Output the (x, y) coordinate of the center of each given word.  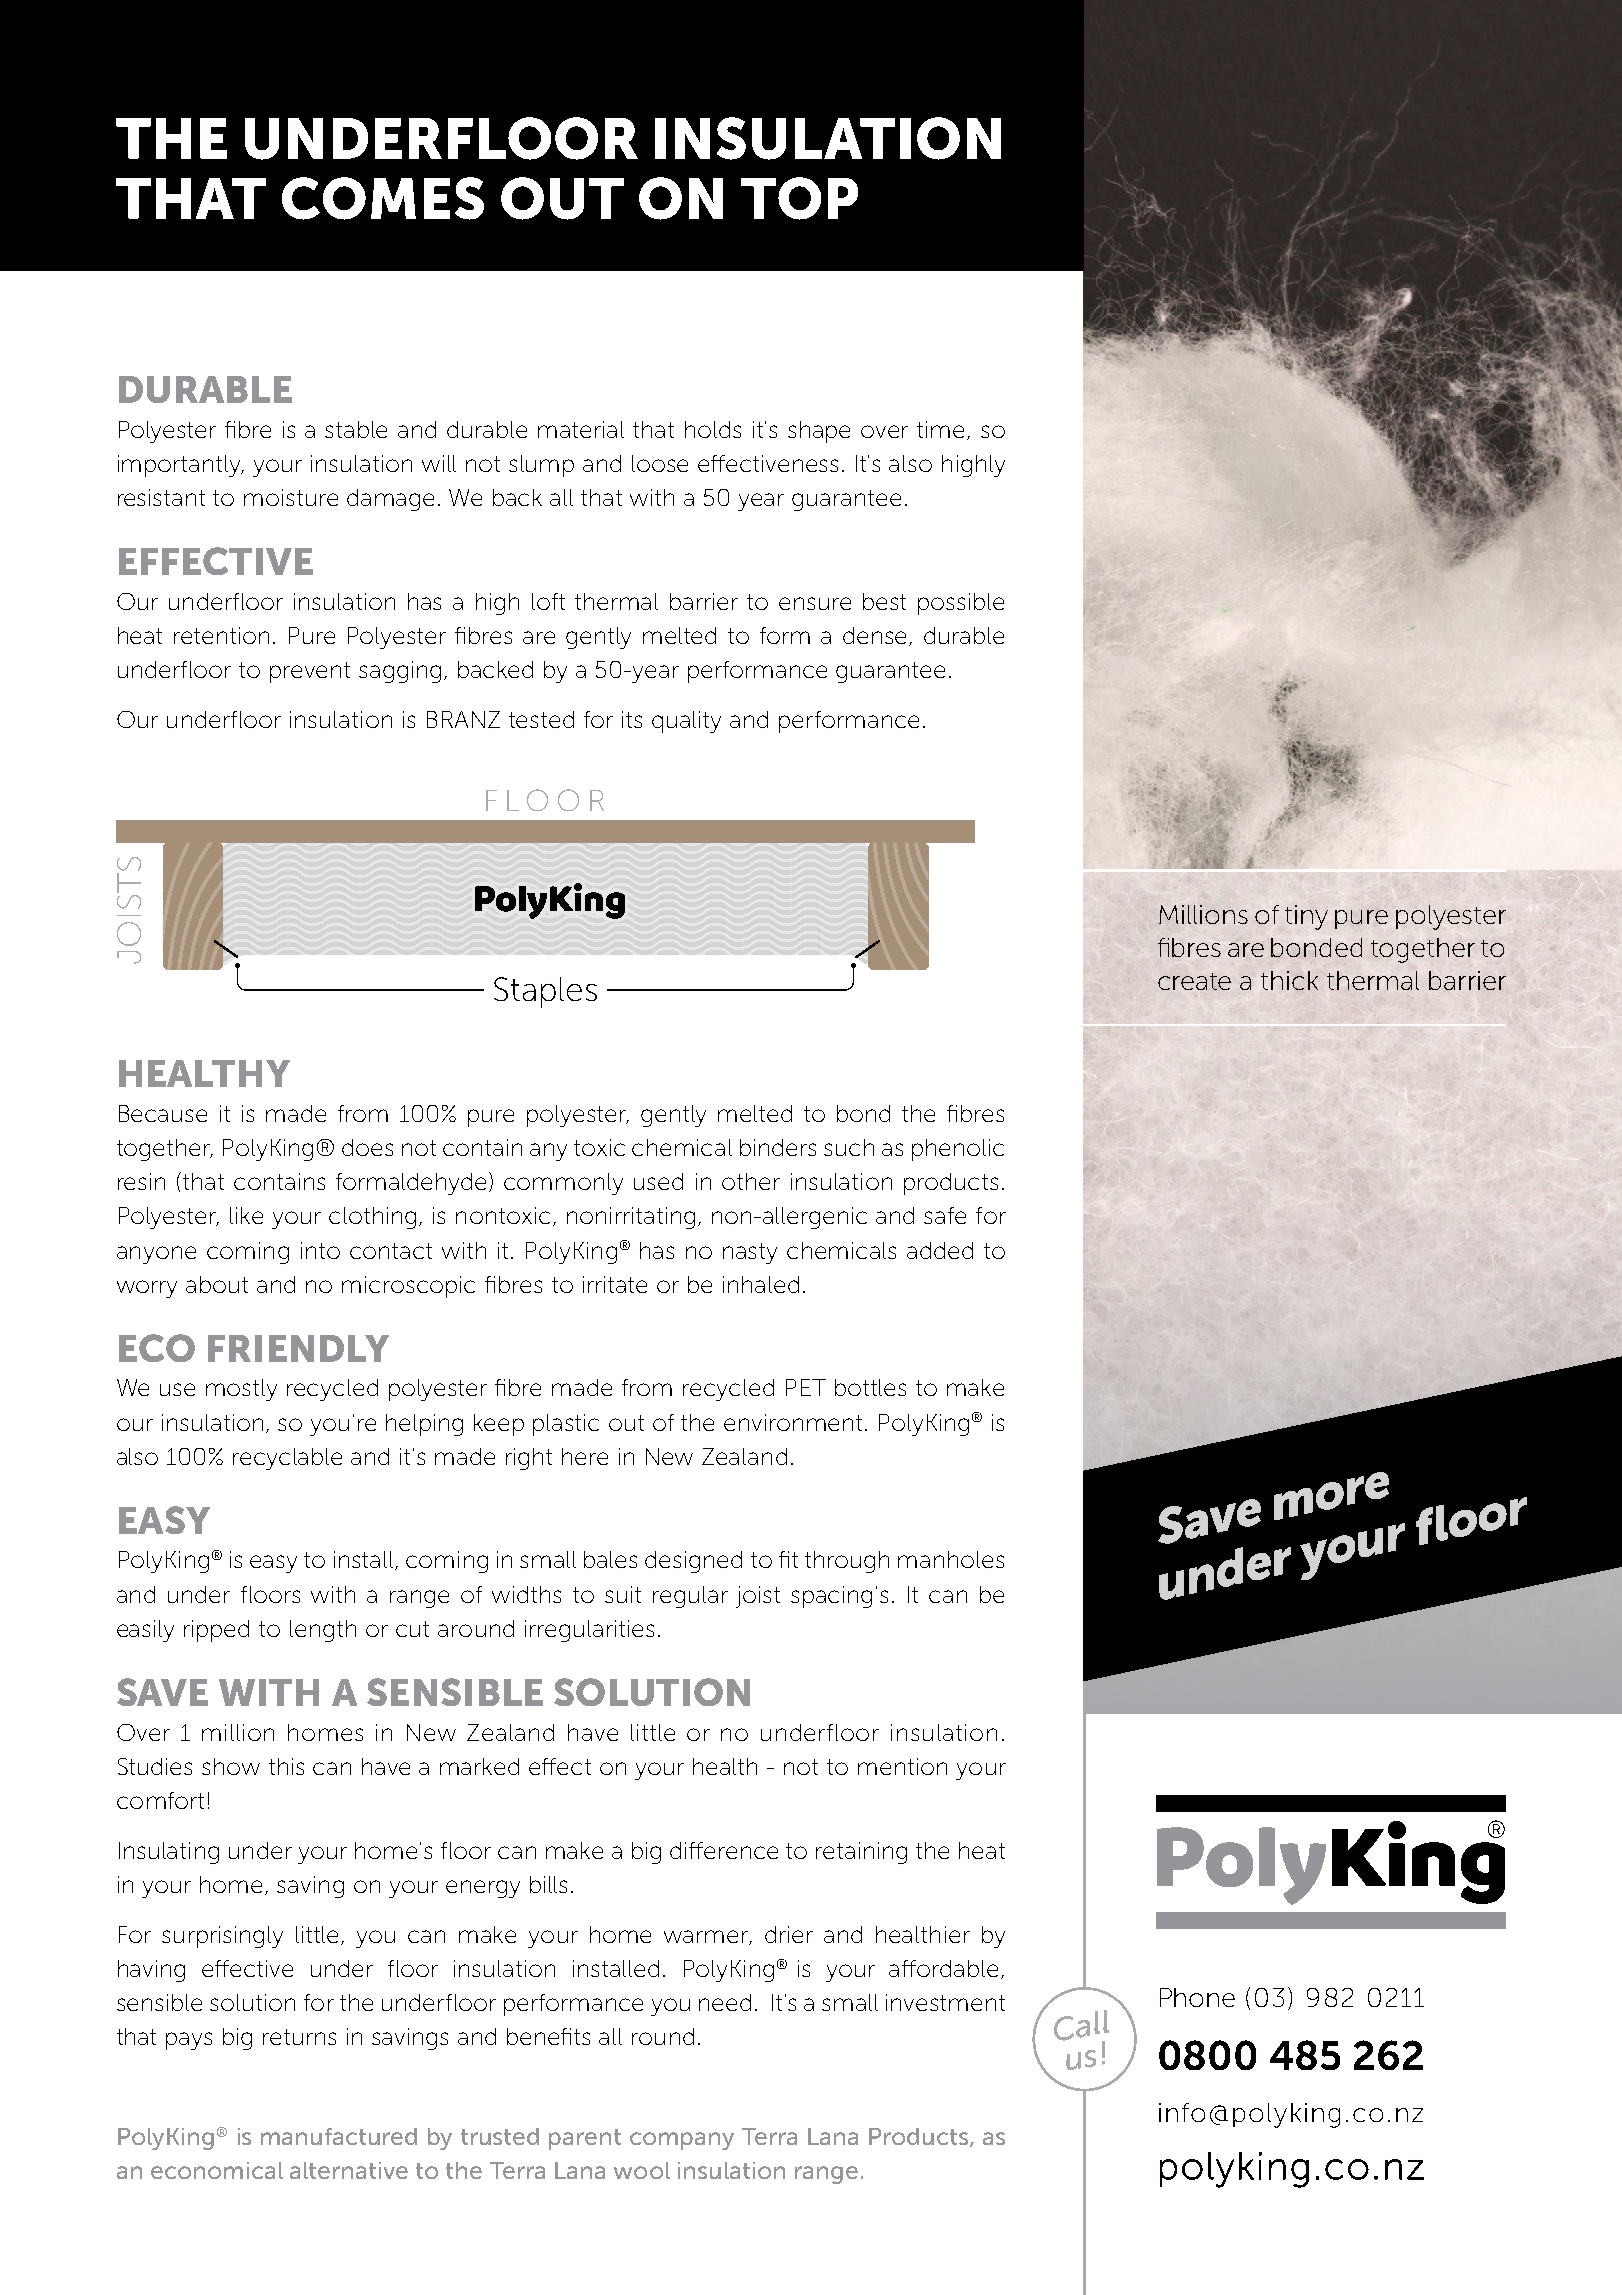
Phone (1197, 1997)
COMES (383, 198)
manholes (951, 1559)
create (1194, 981)
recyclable (287, 1459)
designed (693, 1562)
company (682, 2141)
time (940, 429)
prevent (310, 672)
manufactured (339, 2136)
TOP (799, 198)
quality (686, 722)
